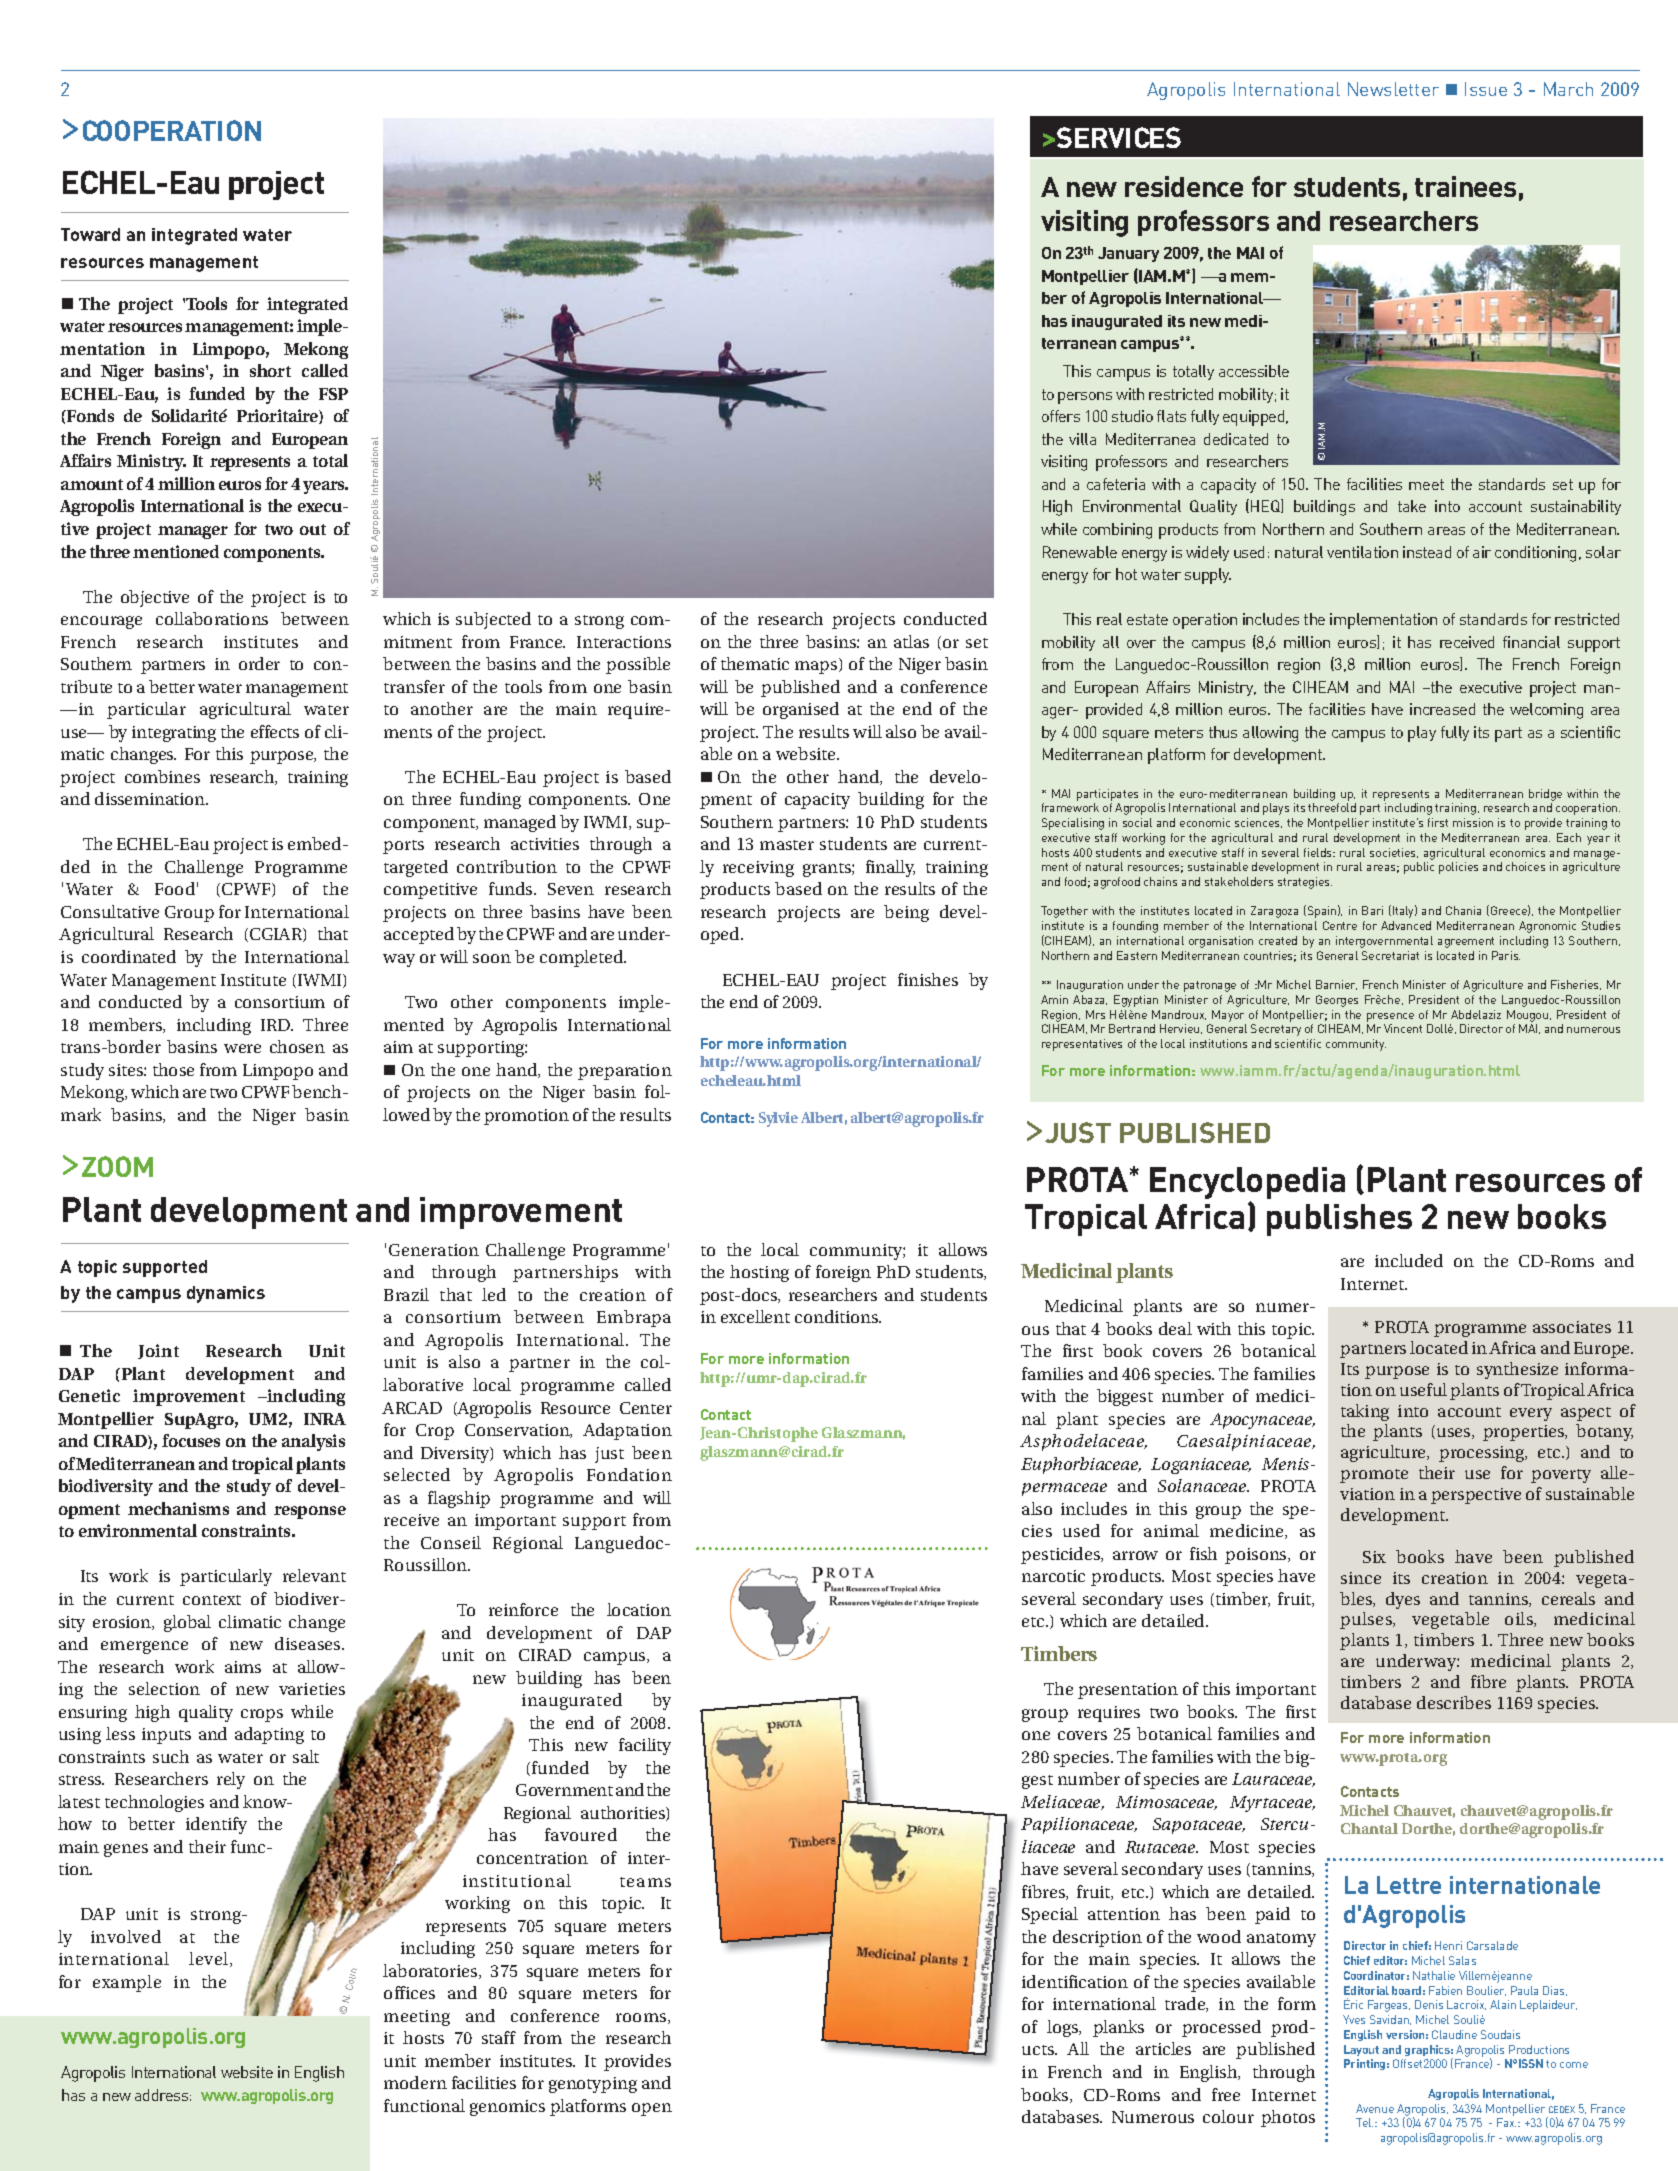 The image size is (1678, 2171). I want to click on open, so click(652, 2109).
